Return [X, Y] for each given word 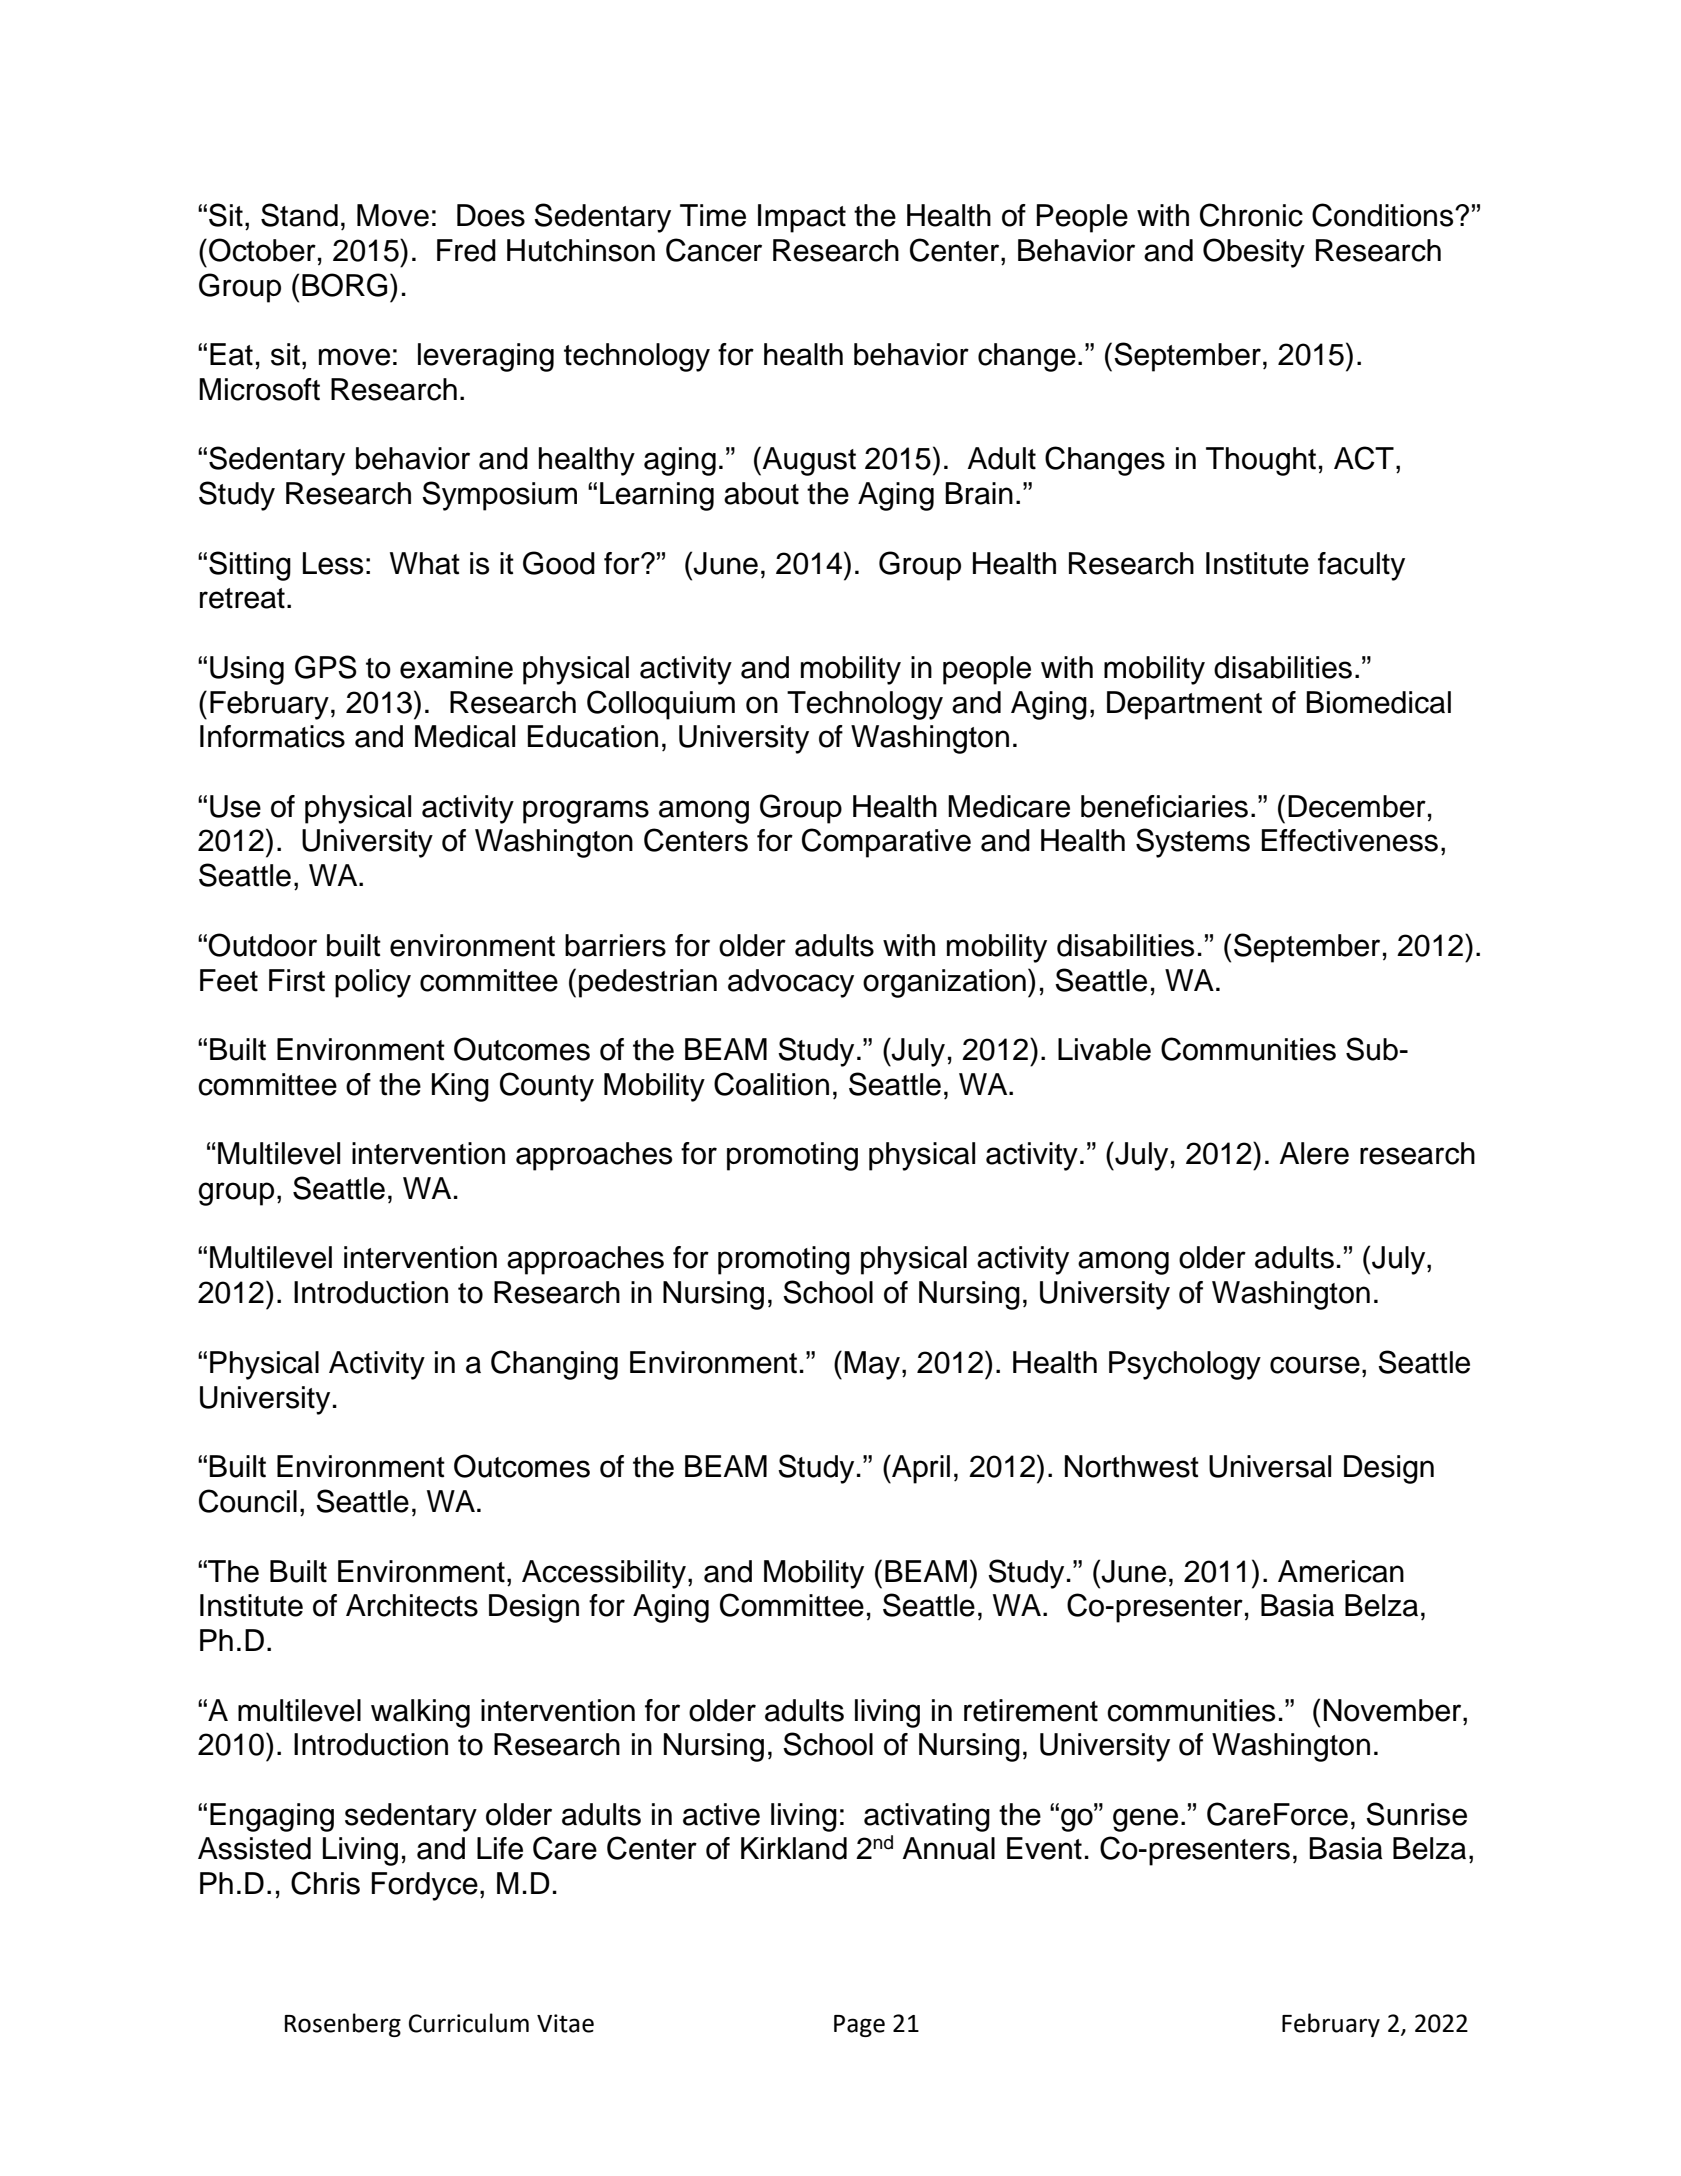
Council [248, 1501]
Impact [802, 218]
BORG [344, 285]
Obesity [1254, 253]
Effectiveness [1350, 840]
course [1315, 1365]
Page [859, 2026]
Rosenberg [343, 2025]
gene [1145, 1820]
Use [235, 806]
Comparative [886, 843]
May [872, 1365]
